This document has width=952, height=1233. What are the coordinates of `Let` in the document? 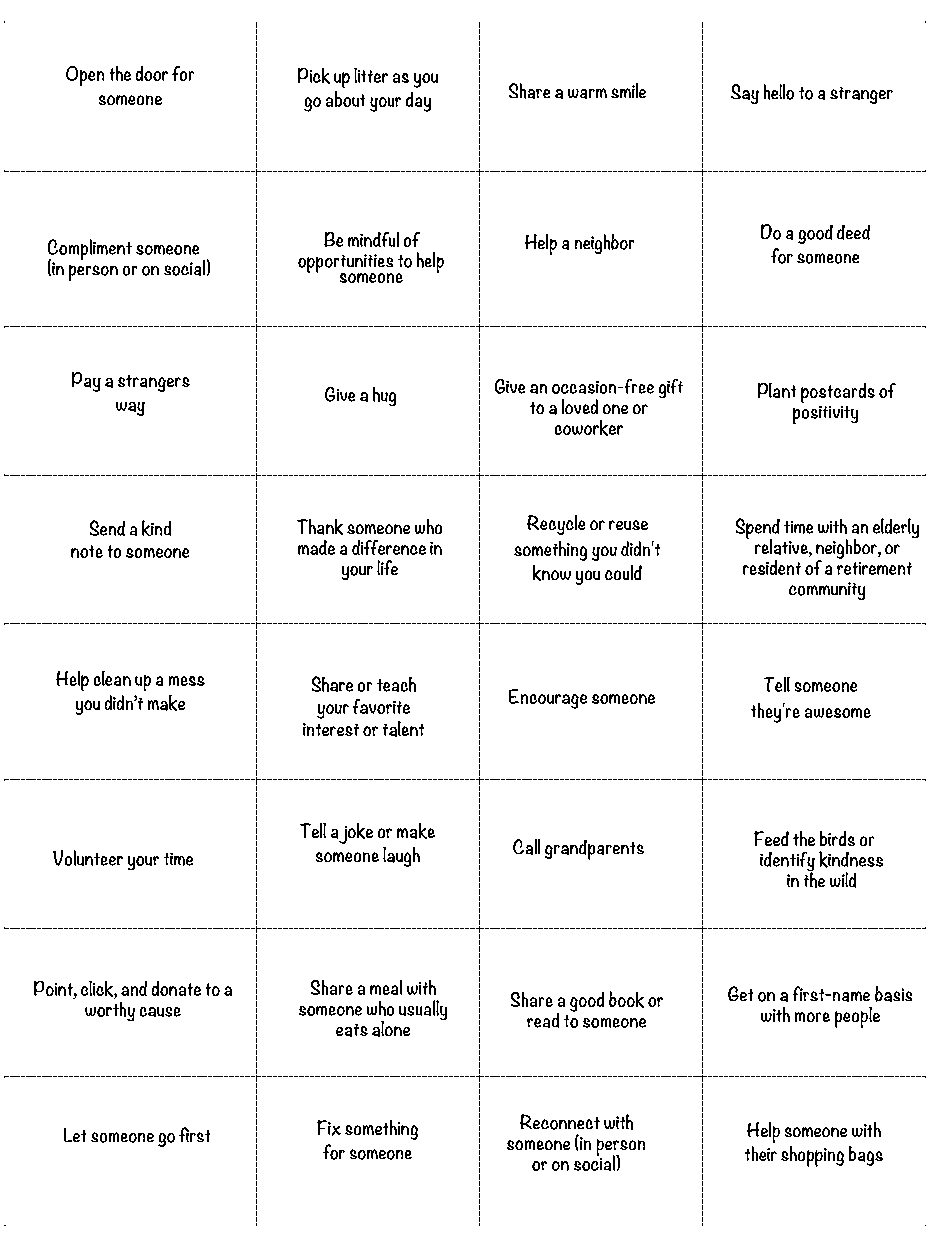 It's located at (75, 1135).
